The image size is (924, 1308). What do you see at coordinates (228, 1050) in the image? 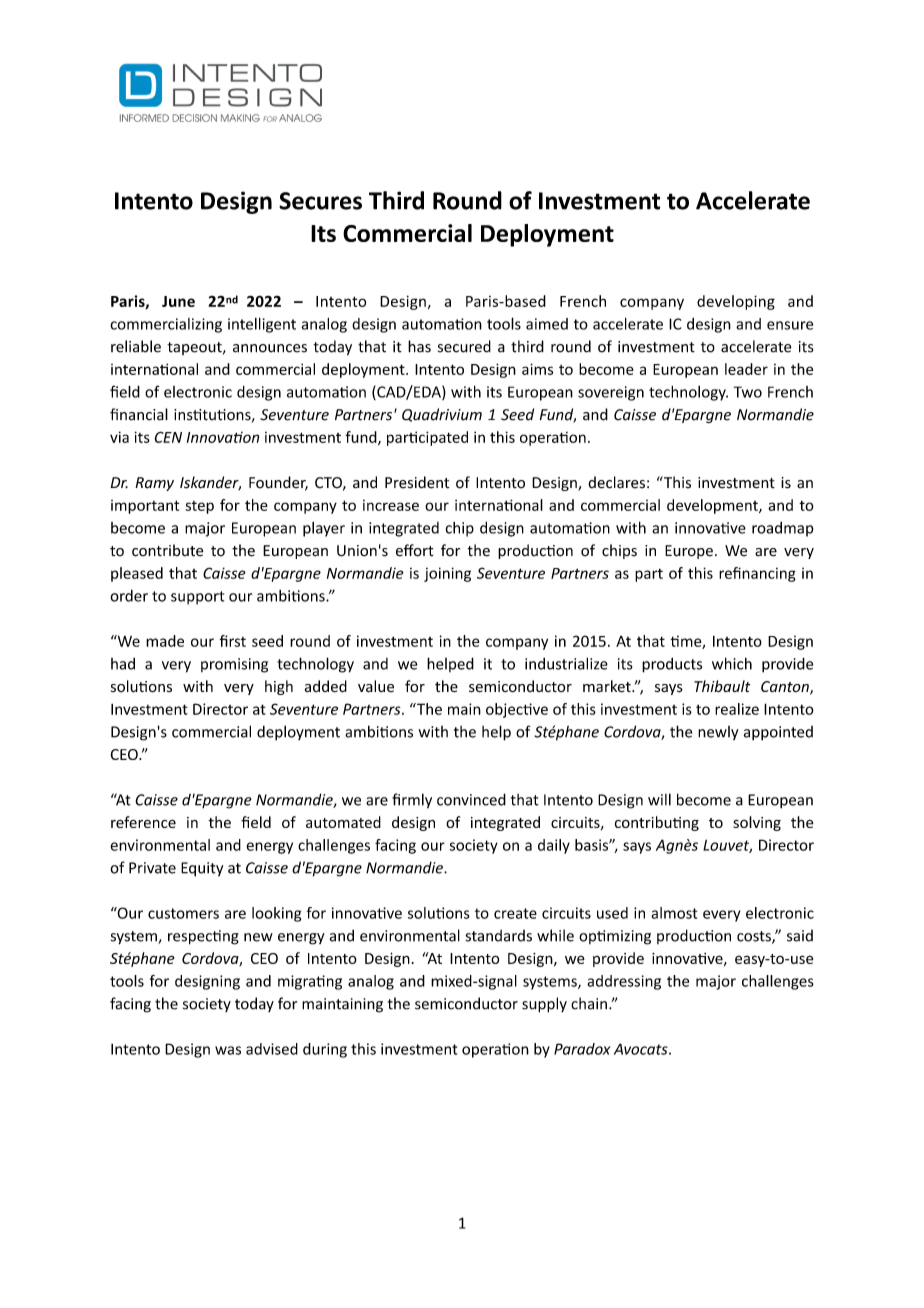
I see `was` at bounding box center [228, 1050].
